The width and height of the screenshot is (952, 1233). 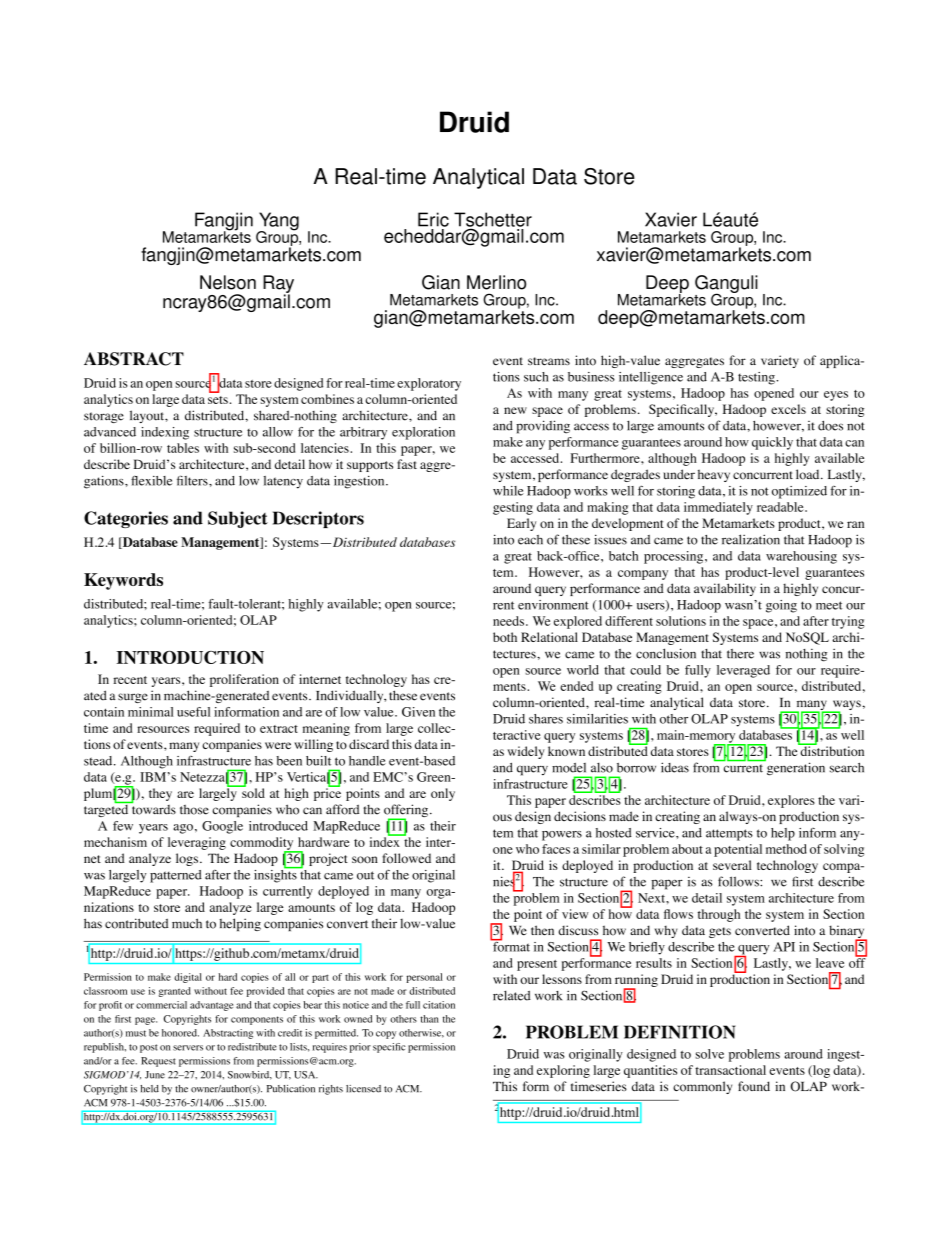 I want to click on Nelson, so click(x=228, y=282).
